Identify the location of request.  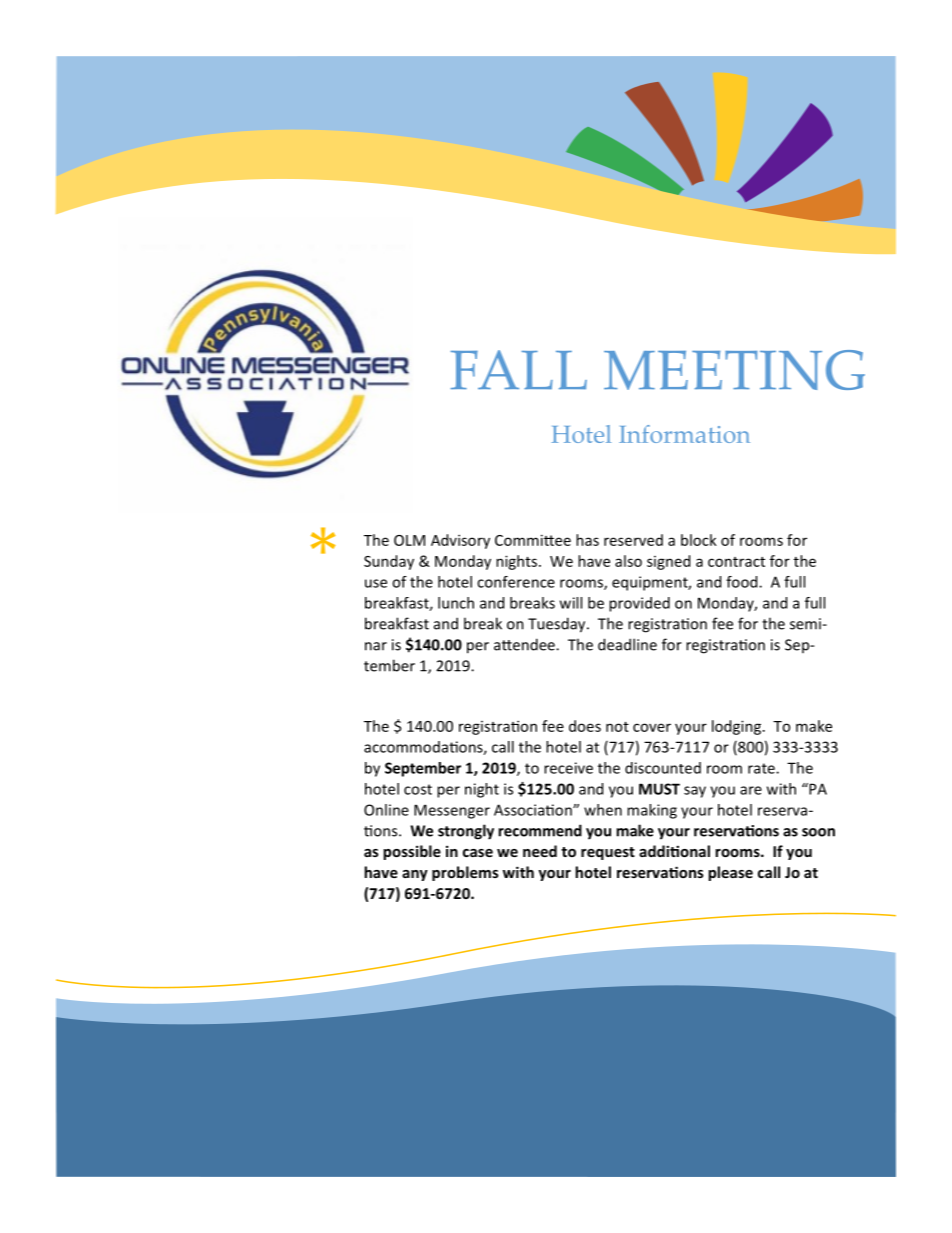
(608, 853).
